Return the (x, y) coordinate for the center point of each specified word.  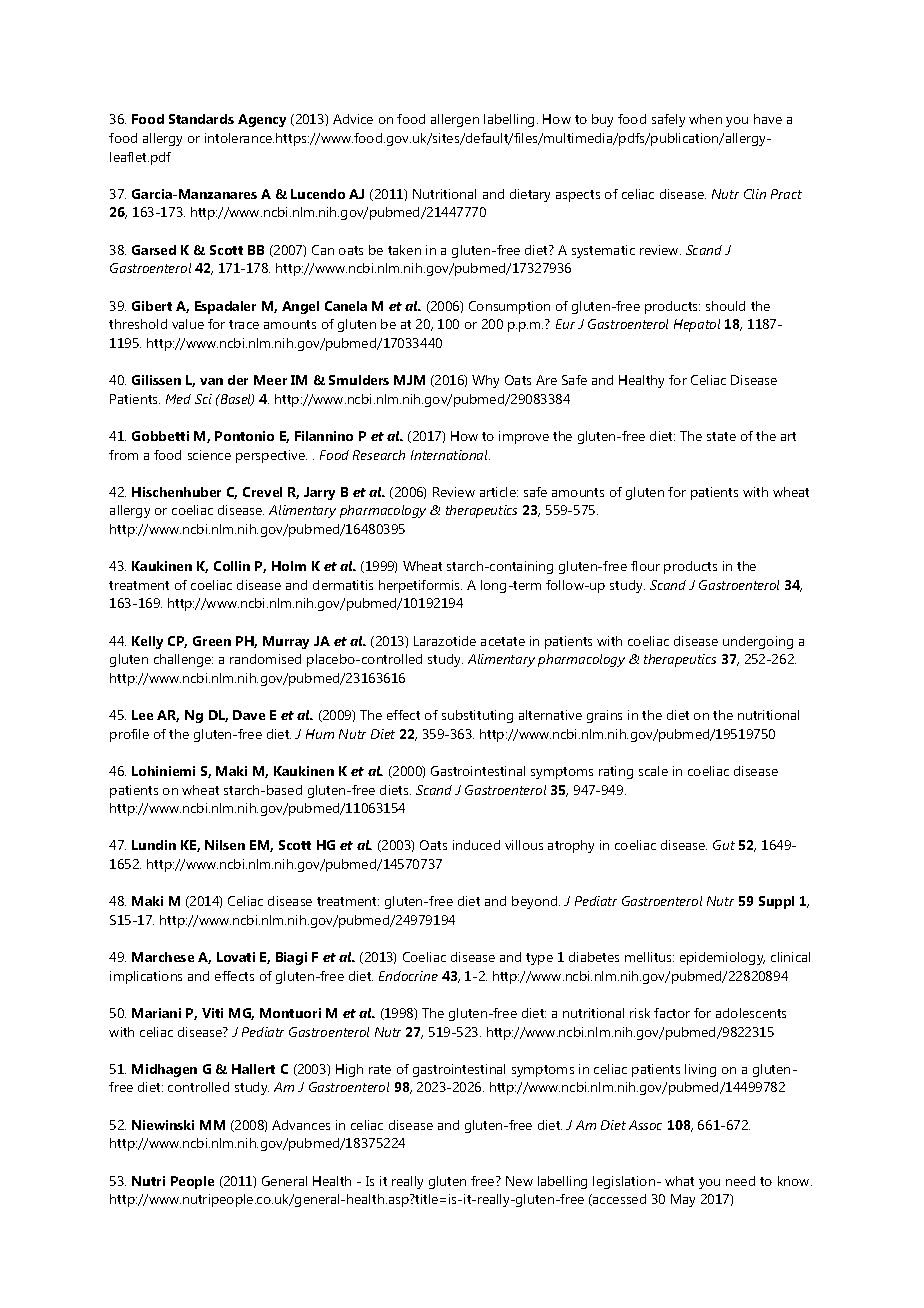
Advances (301, 1125)
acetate (503, 641)
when (705, 119)
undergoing (758, 642)
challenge (183, 660)
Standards (201, 119)
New (519, 1181)
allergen (455, 120)
